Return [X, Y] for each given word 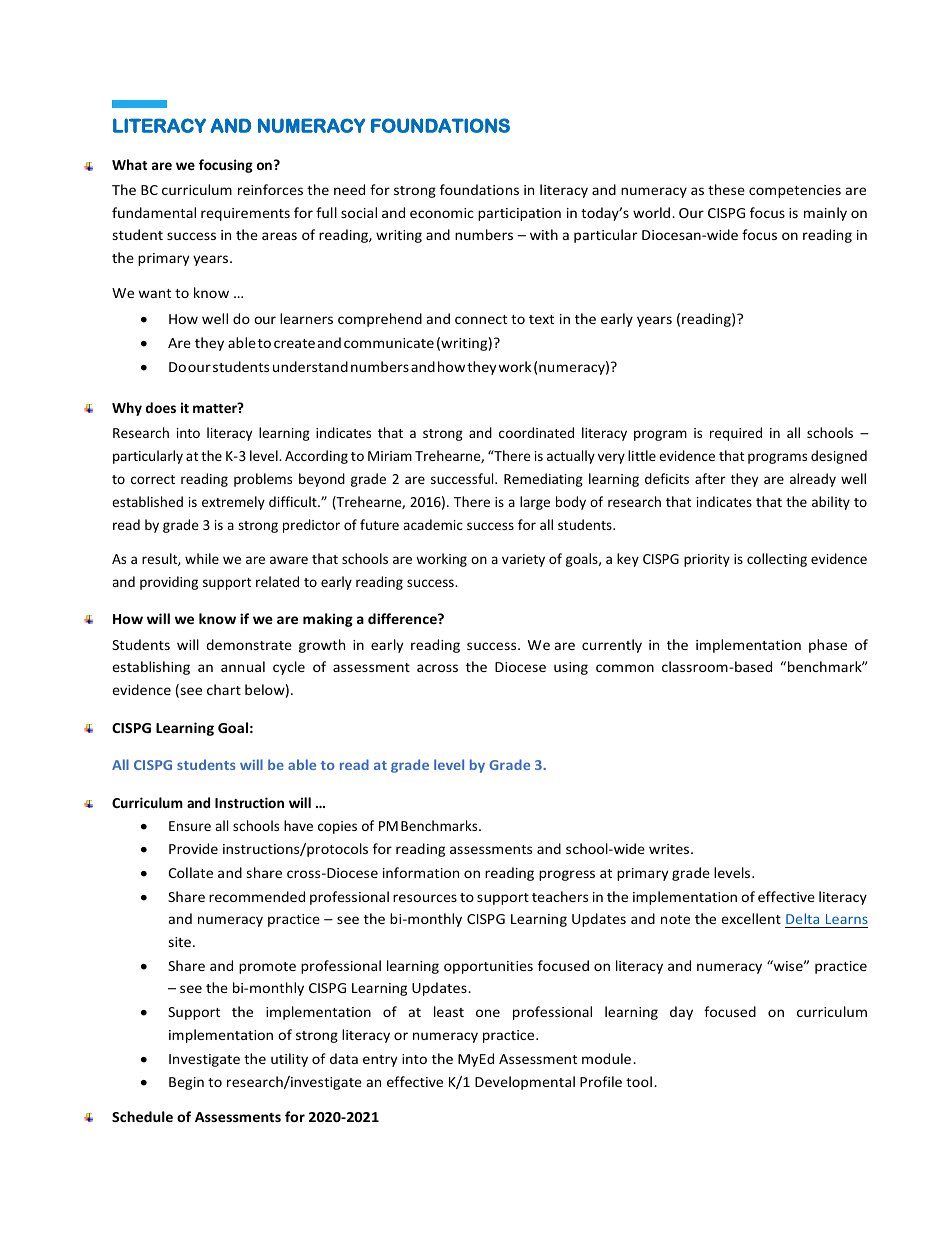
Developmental [525, 1083]
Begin [186, 1083]
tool [639, 1081]
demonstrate [249, 644]
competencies [795, 191]
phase [828, 646]
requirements [245, 214]
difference [403, 618]
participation [519, 214]
